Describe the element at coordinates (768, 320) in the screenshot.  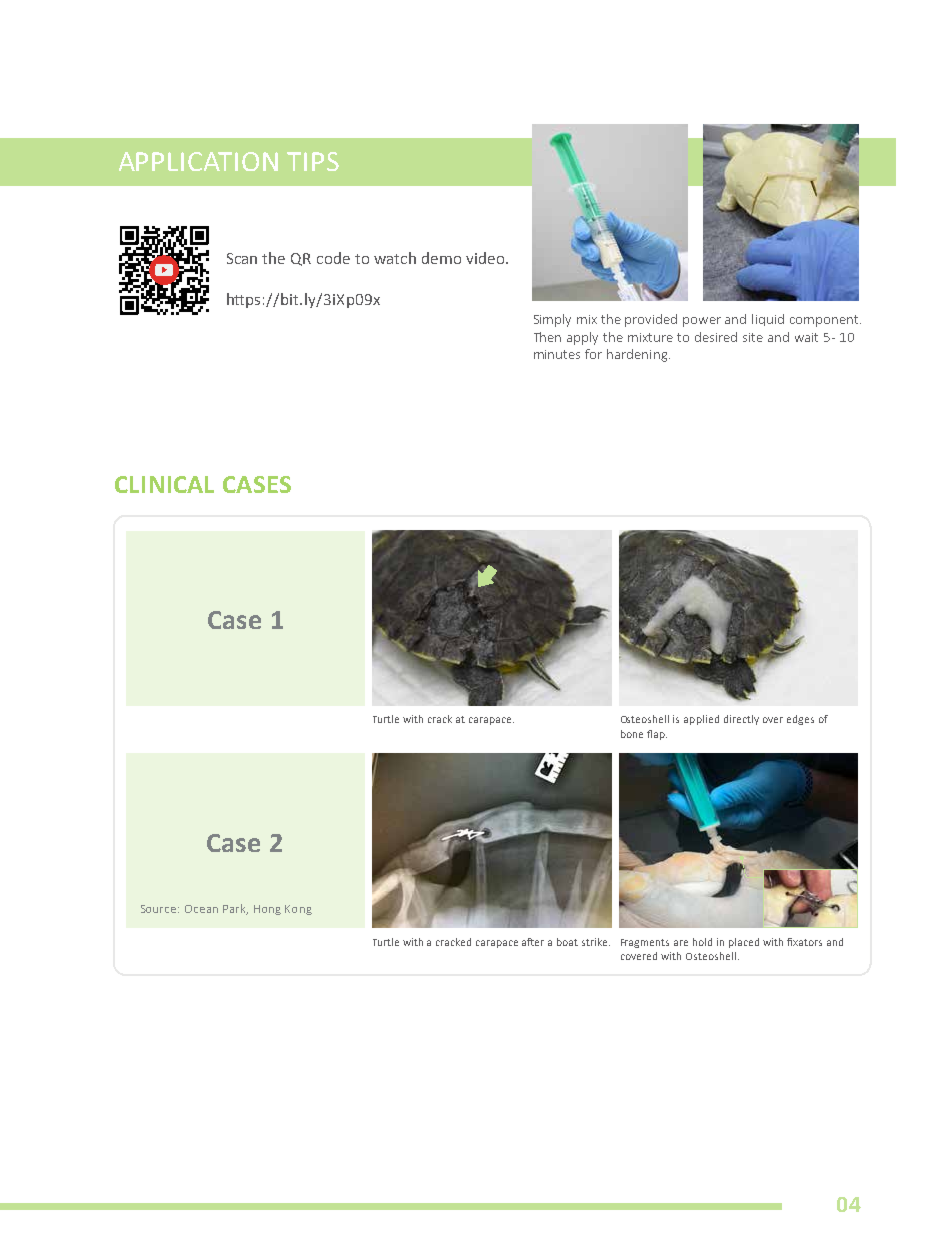
I see `liquid` at that location.
